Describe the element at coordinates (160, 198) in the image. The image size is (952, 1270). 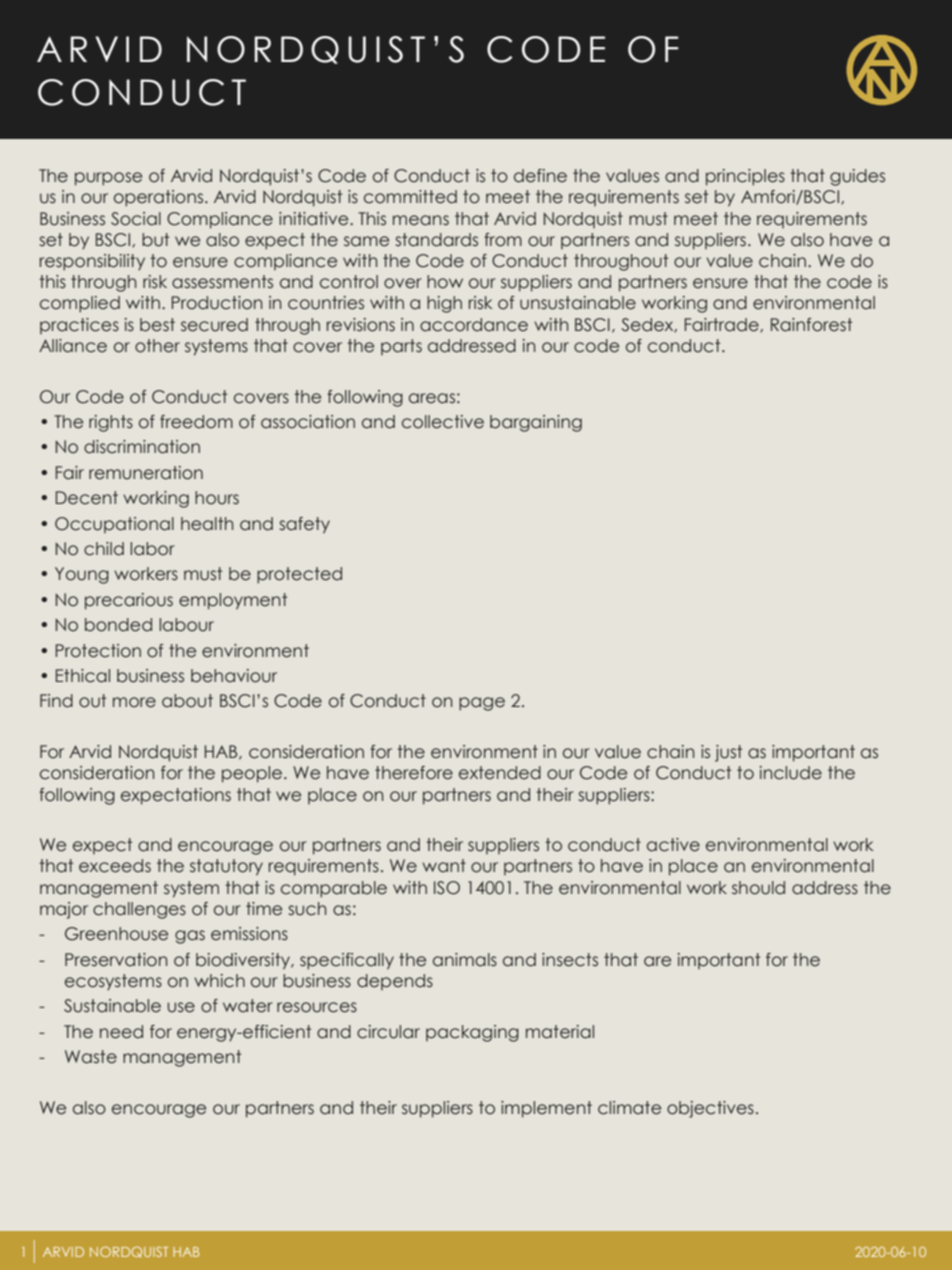
I see `operations` at that location.
